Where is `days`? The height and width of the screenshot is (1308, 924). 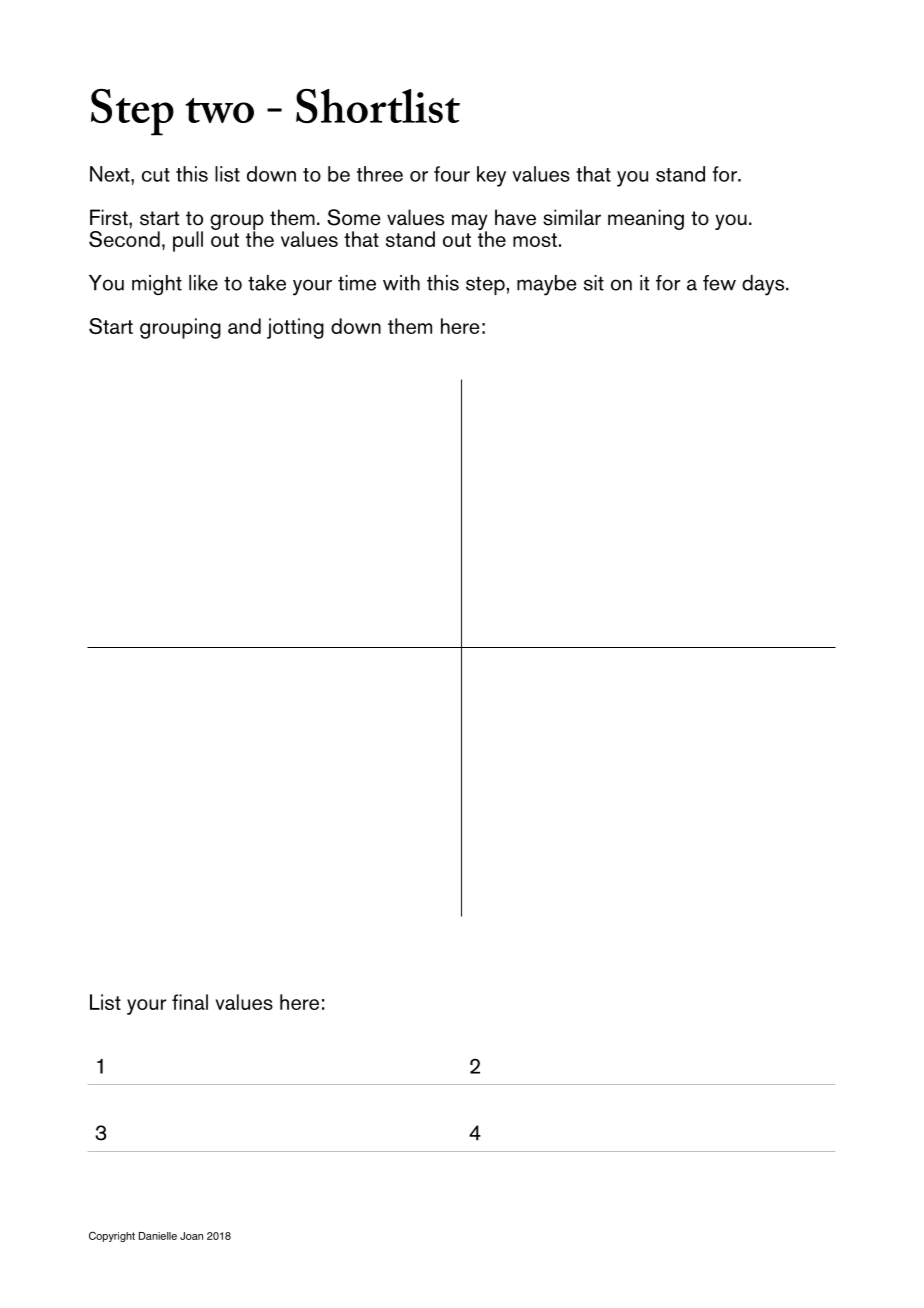 days is located at coordinates (764, 285).
